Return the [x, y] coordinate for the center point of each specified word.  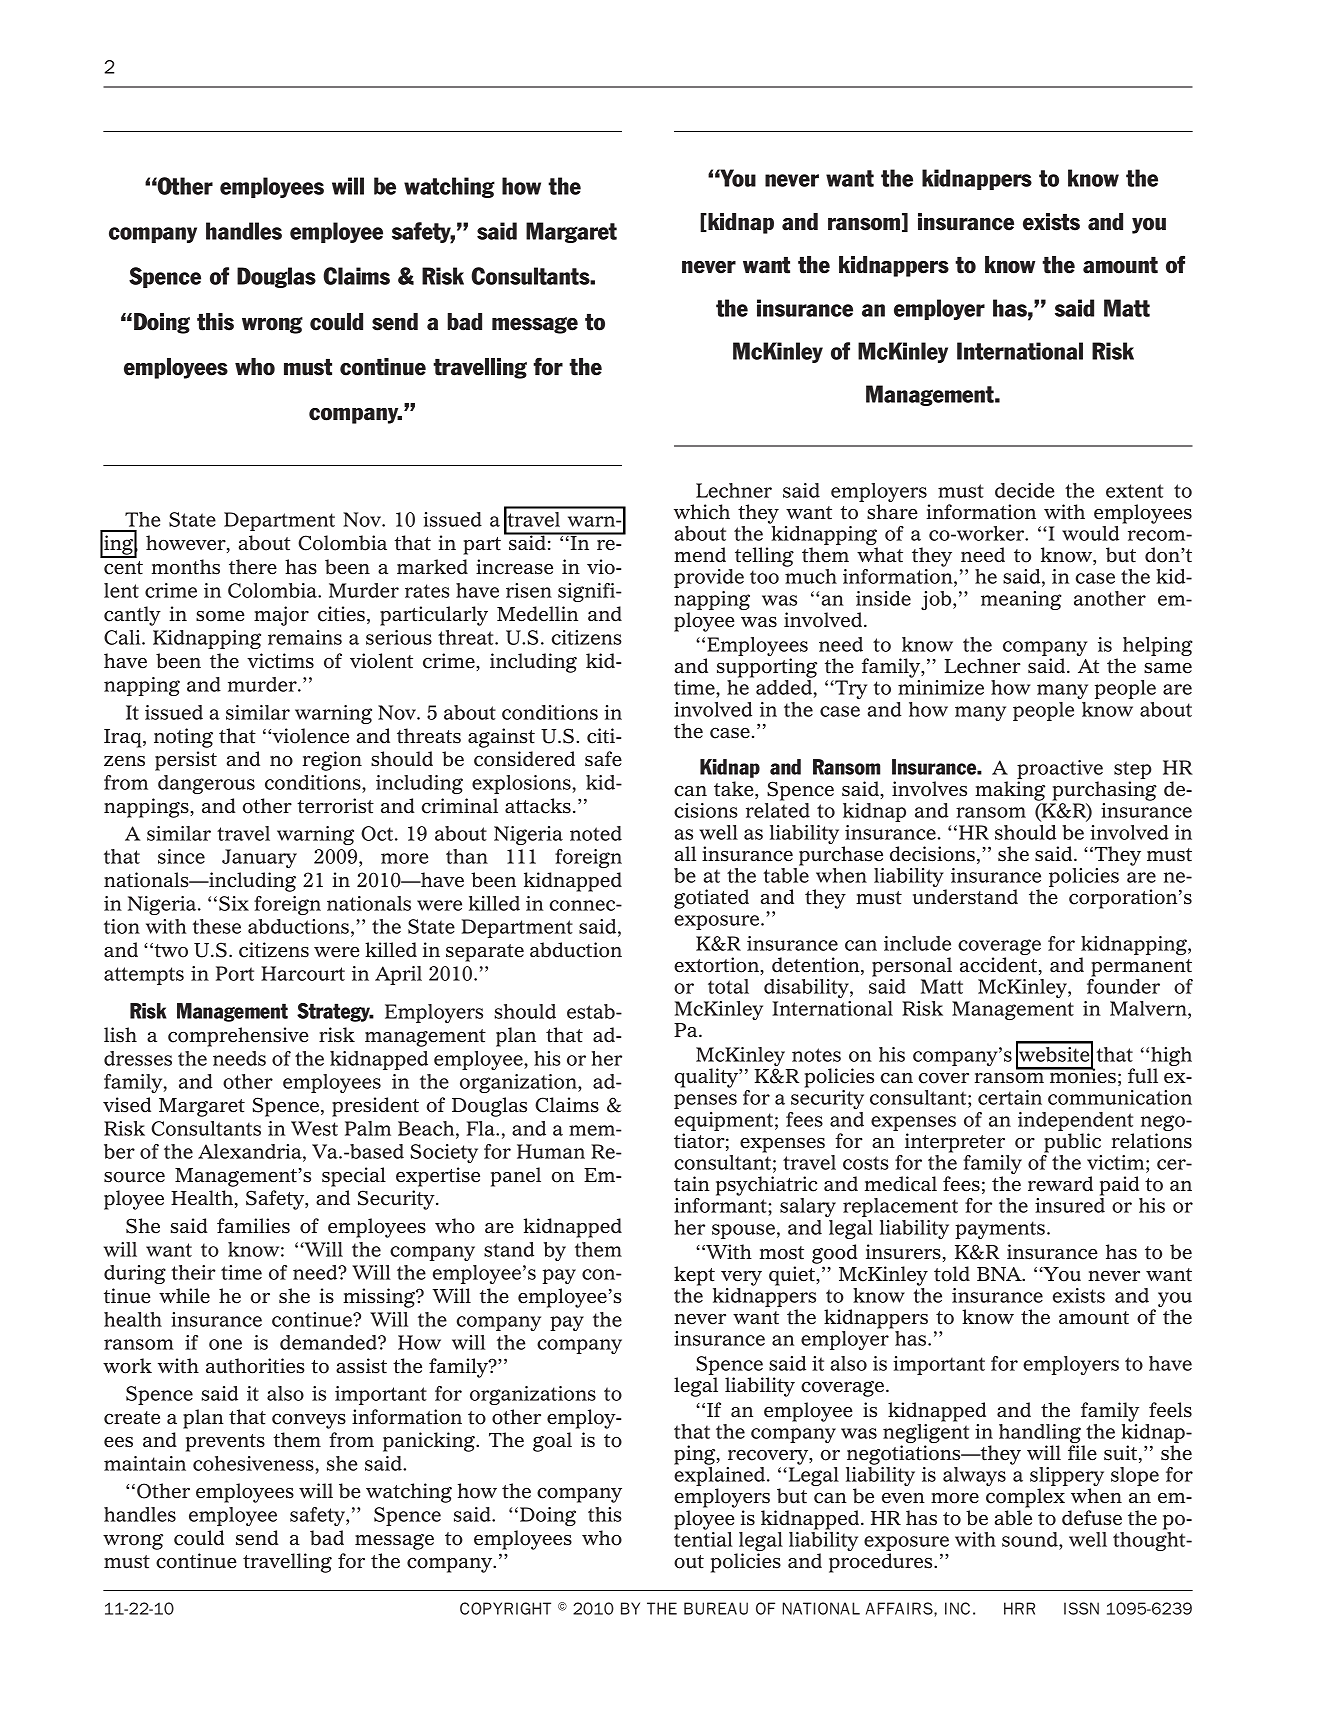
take [735, 790]
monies [1081, 1075]
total [728, 986]
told [952, 1274]
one [225, 1344]
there [253, 567]
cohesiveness [253, 1463]
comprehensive [238, 1037]
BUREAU [716, 1608]
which [702, 512]
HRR [1019, 1608]
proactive [1060, 771]
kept [694, 1276]
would [1090, 533]
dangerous [206, 784]
